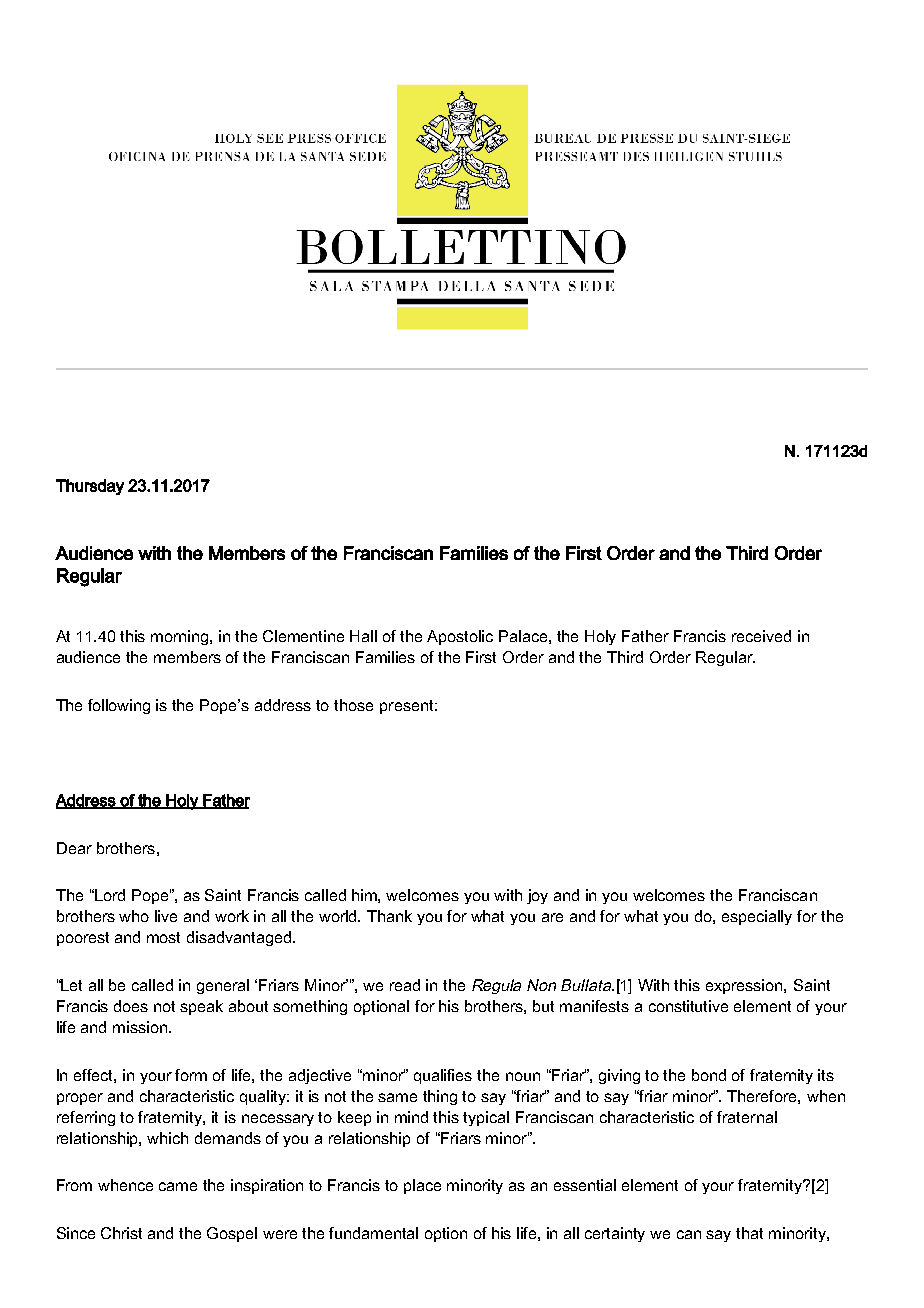 The image size is (924, 1308). What do you see at coordinates (363, 636) in the screenshot?
I see `Hall` at bounding box center [363, 636].
